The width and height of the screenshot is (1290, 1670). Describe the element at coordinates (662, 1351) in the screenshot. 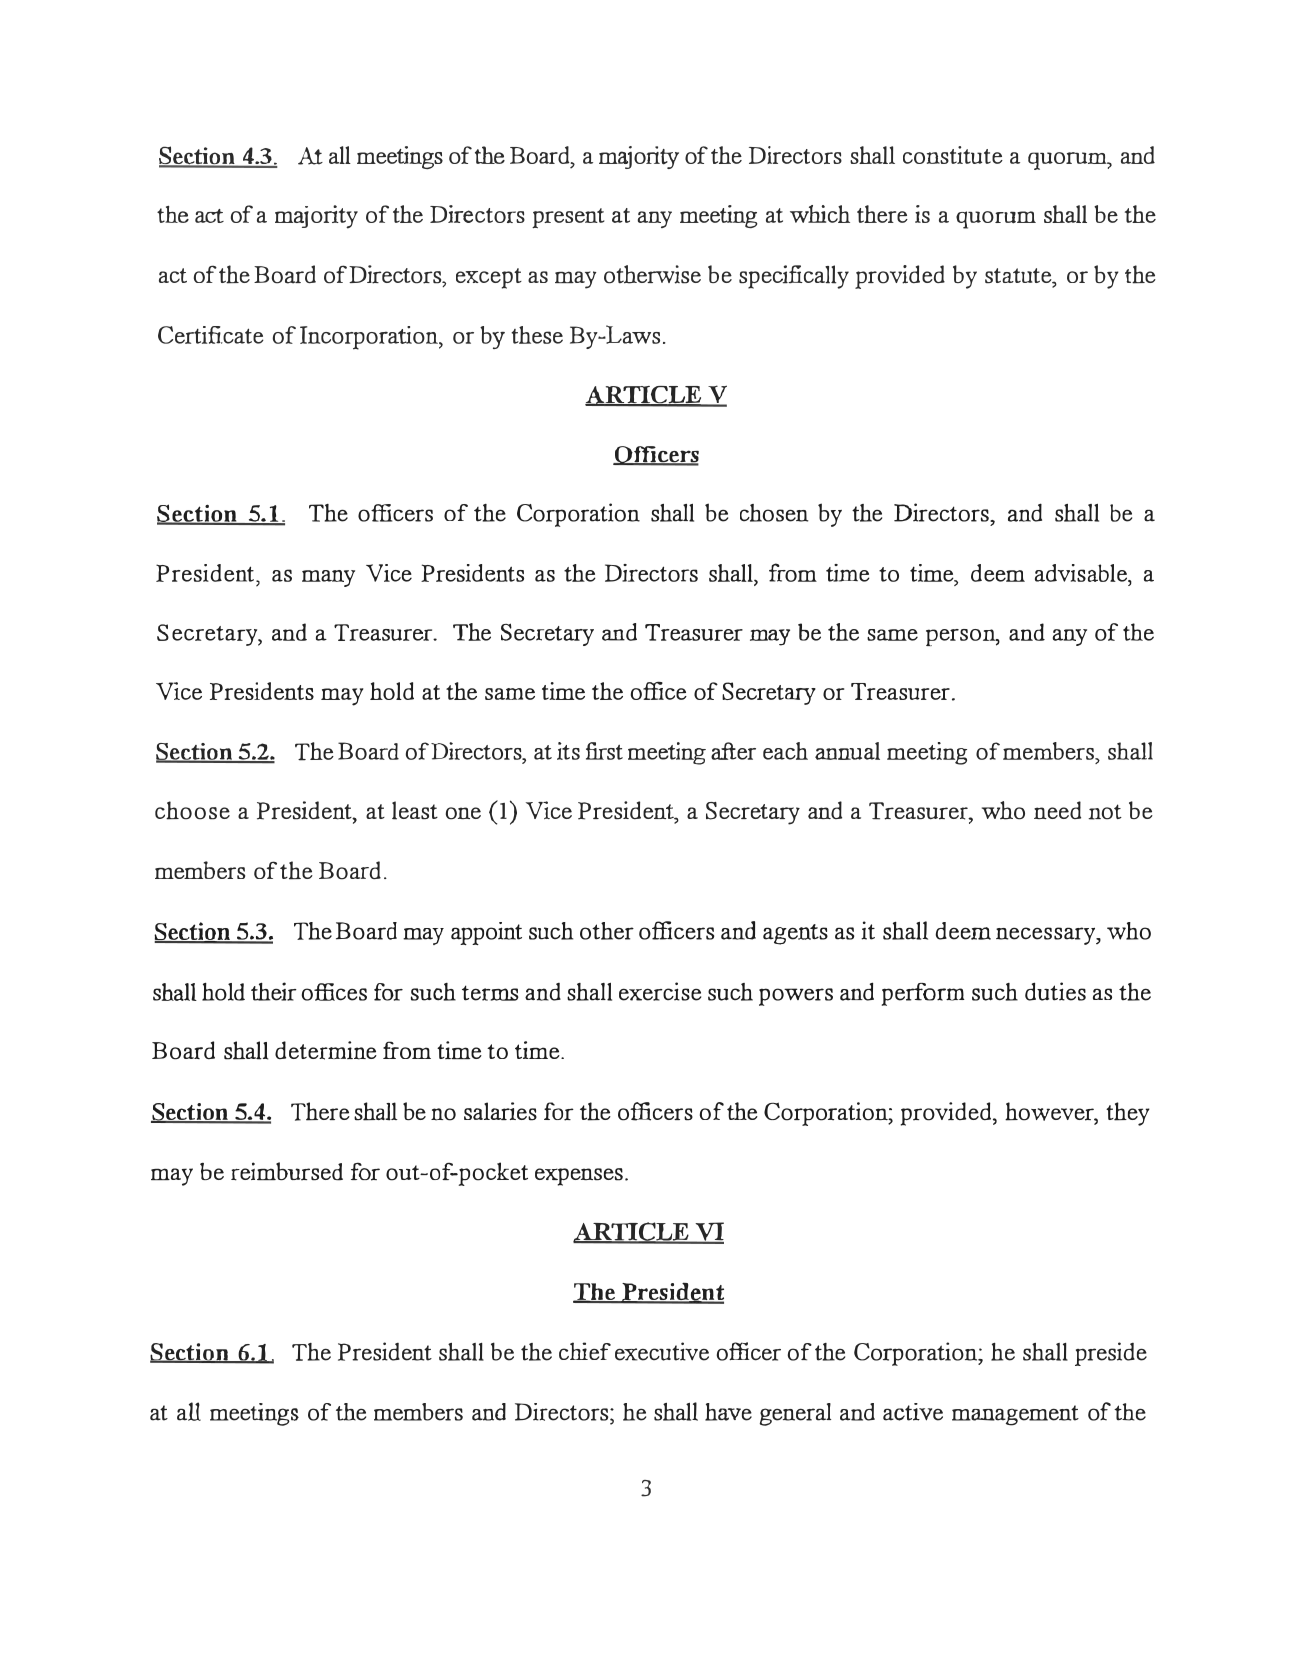

I see `executive` at that location.
